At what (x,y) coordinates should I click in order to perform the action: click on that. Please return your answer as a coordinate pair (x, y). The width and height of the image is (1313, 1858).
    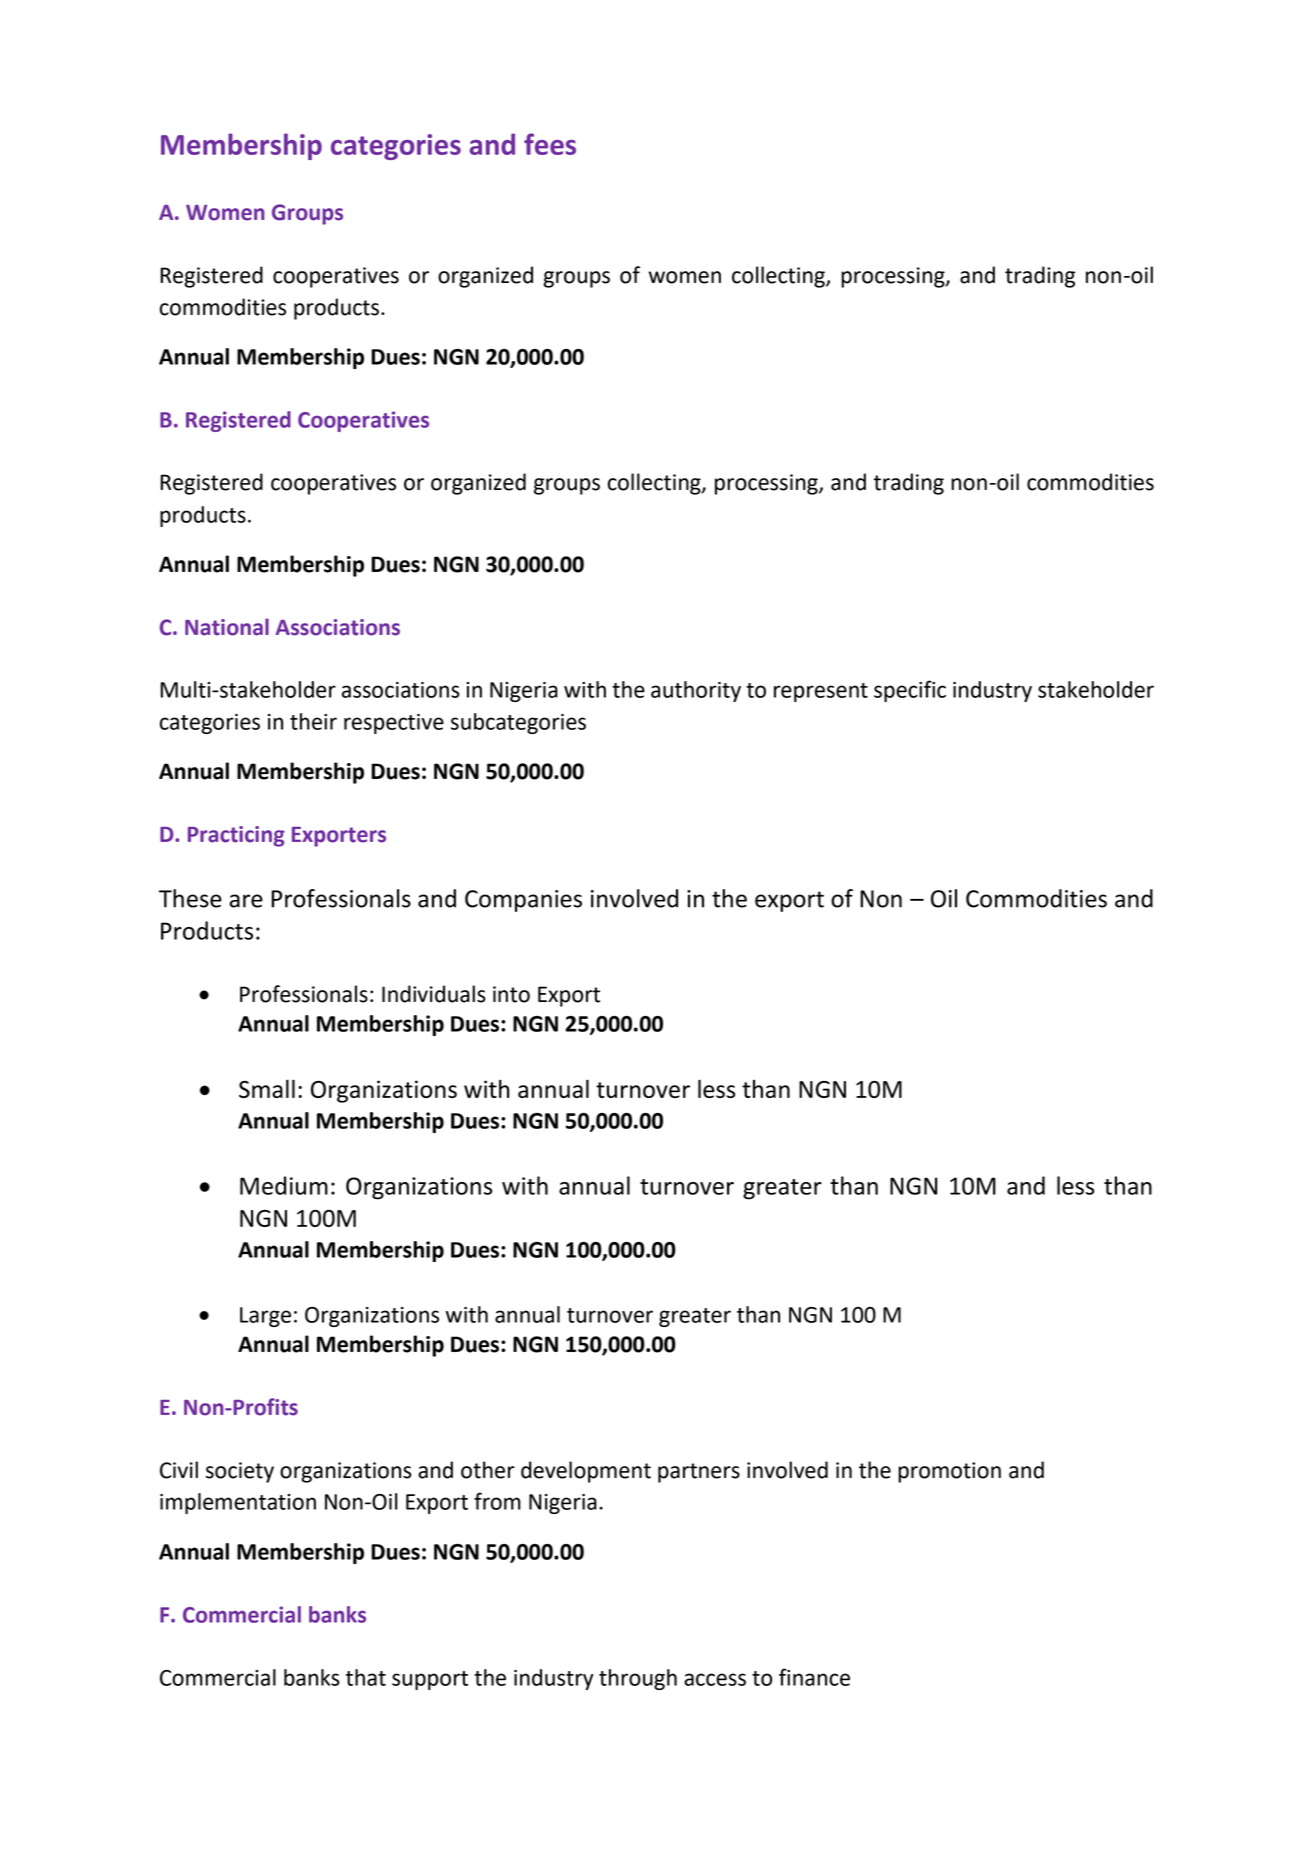
    Looking at the image, I should click on (366, 1677).
